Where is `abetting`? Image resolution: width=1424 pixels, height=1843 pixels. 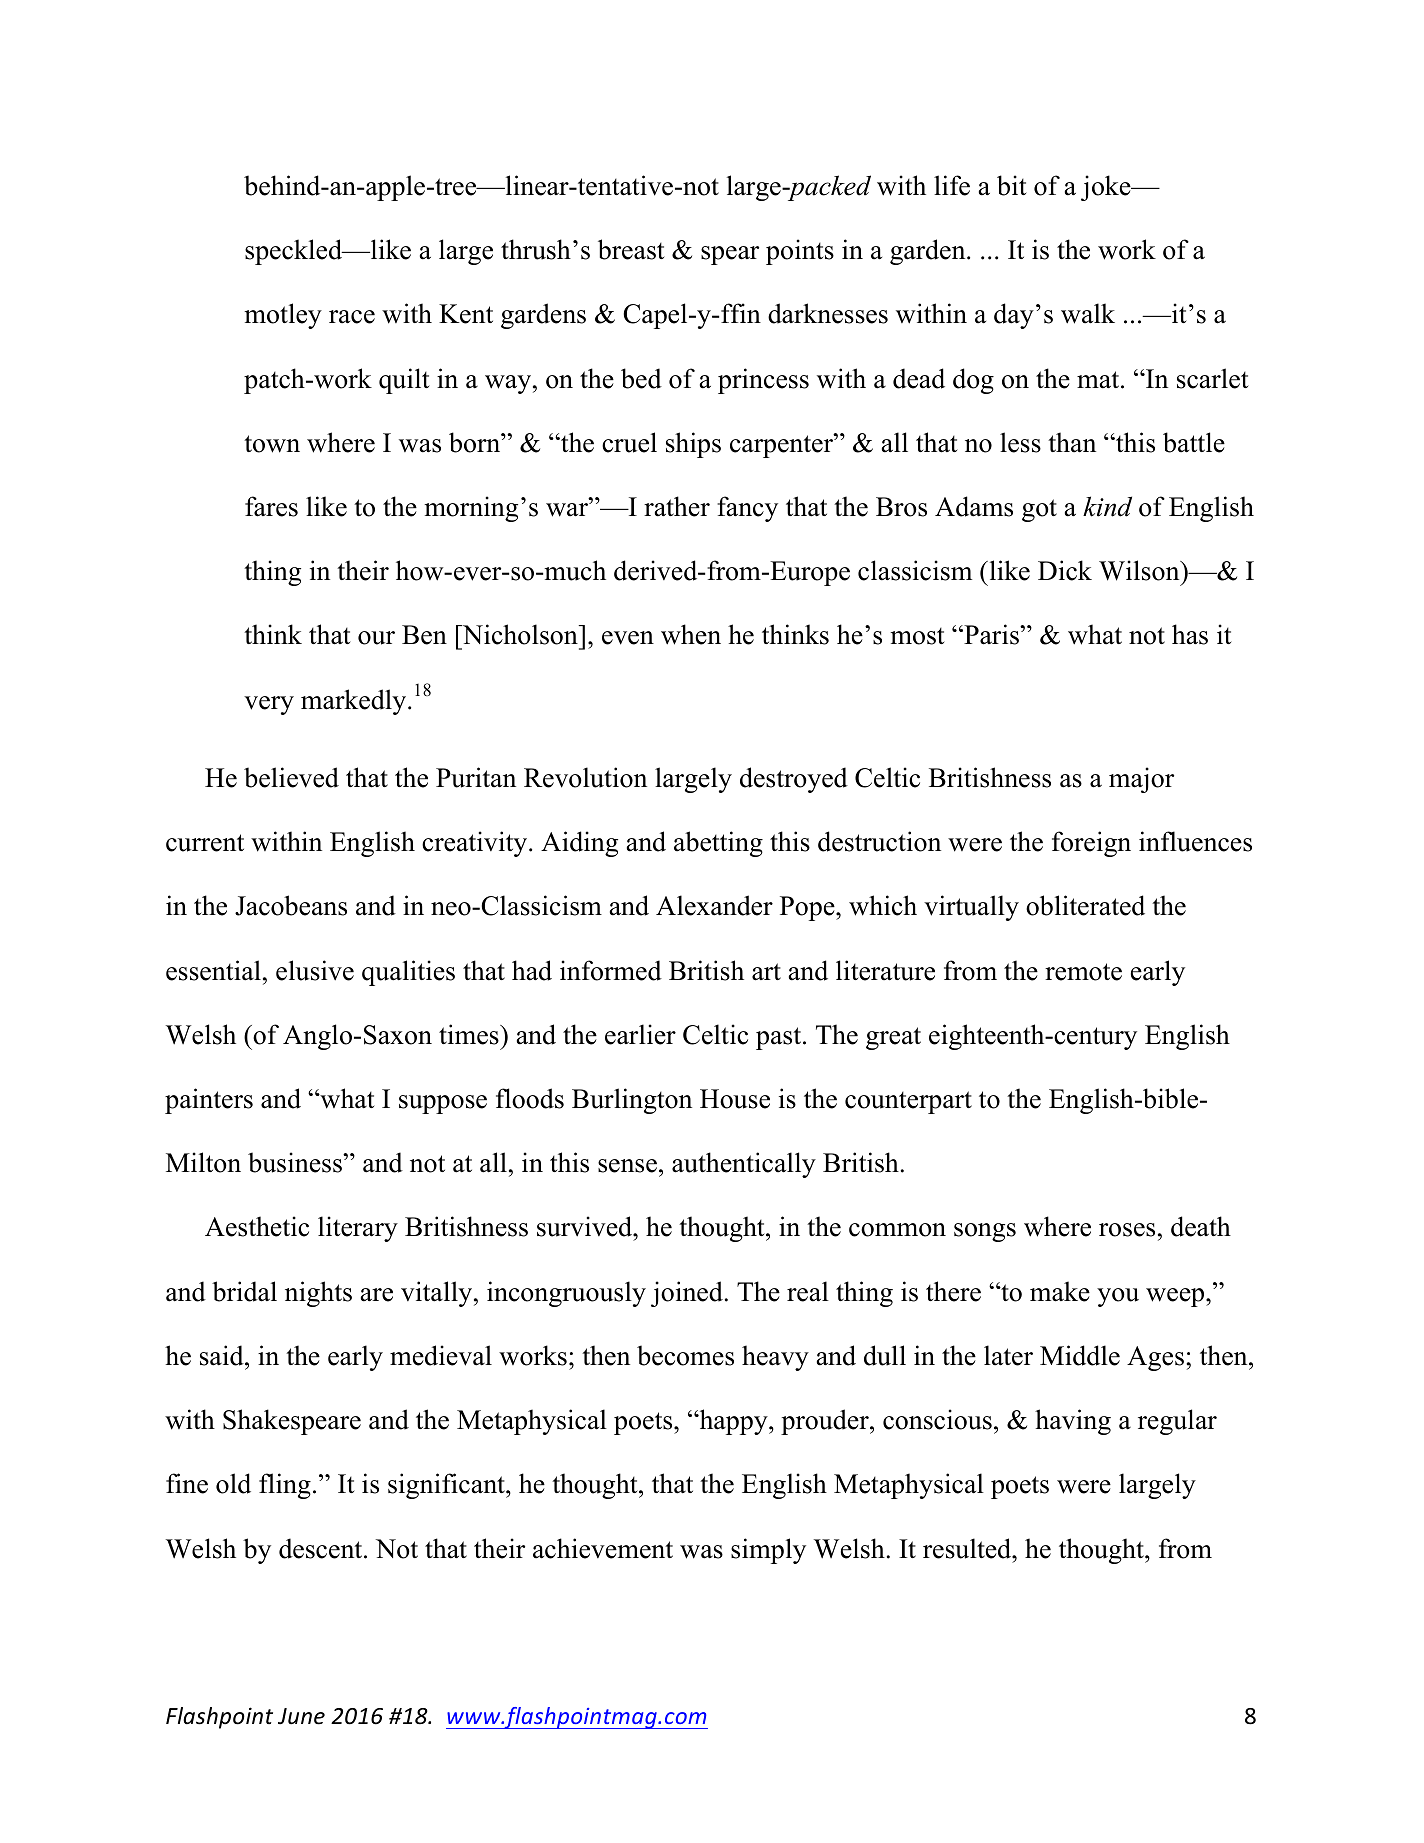 abetting is located at coordinates (718, 844).
